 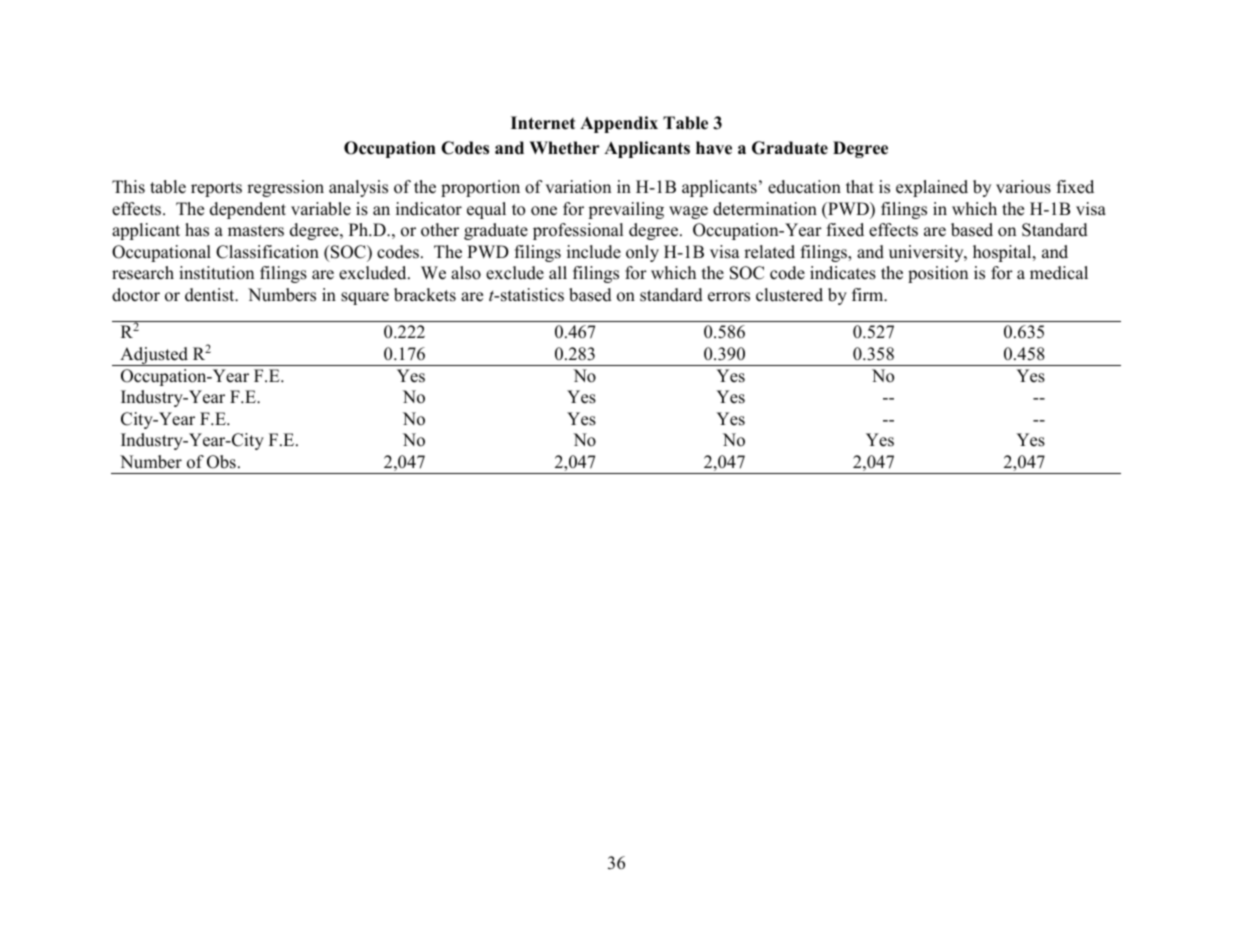 What do you see at coordinates (729, 297) in the screenshot?
I see `errors` at bounding box center [729, 297].
